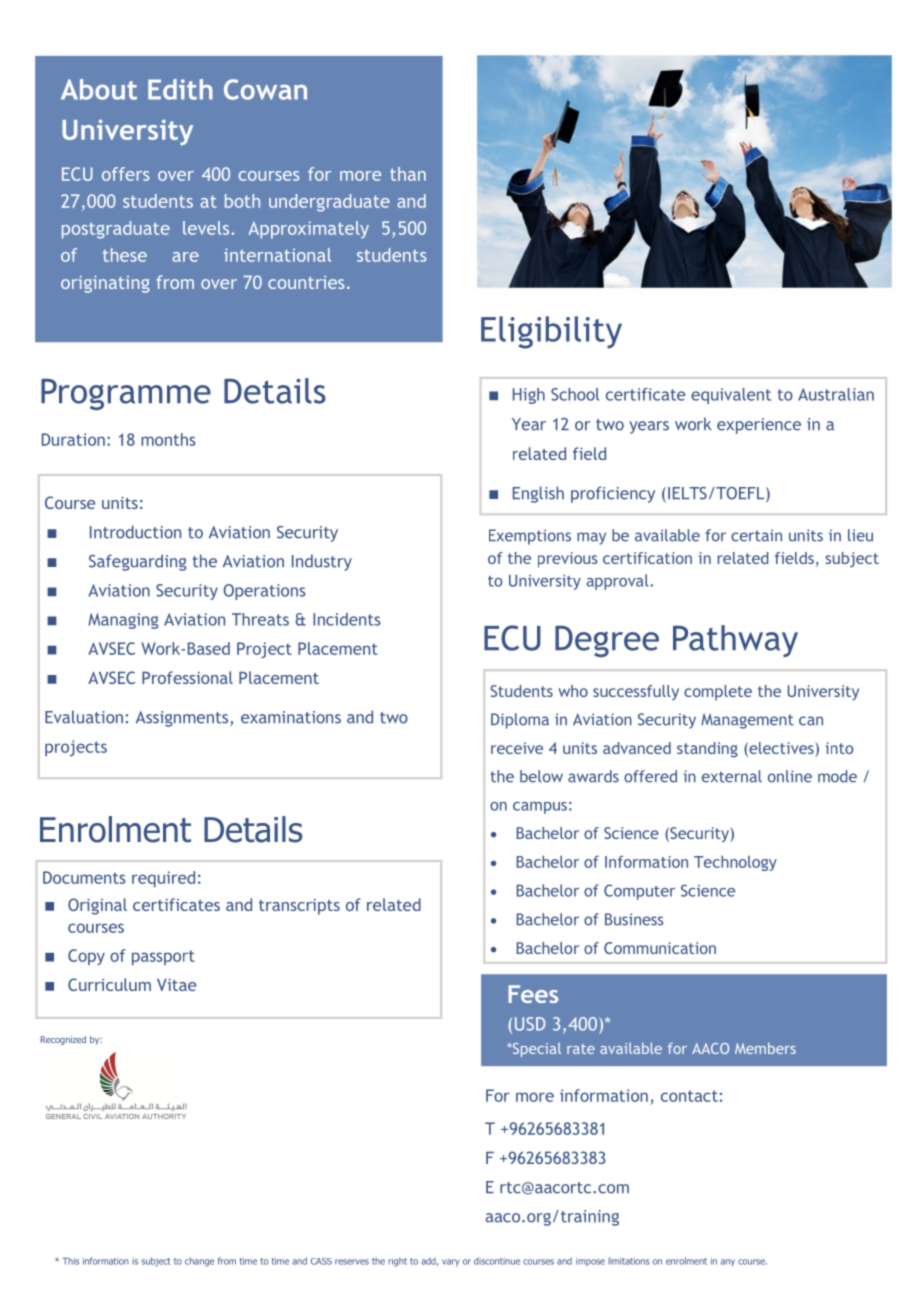  I want to click on Edith, so click(180, 89).
